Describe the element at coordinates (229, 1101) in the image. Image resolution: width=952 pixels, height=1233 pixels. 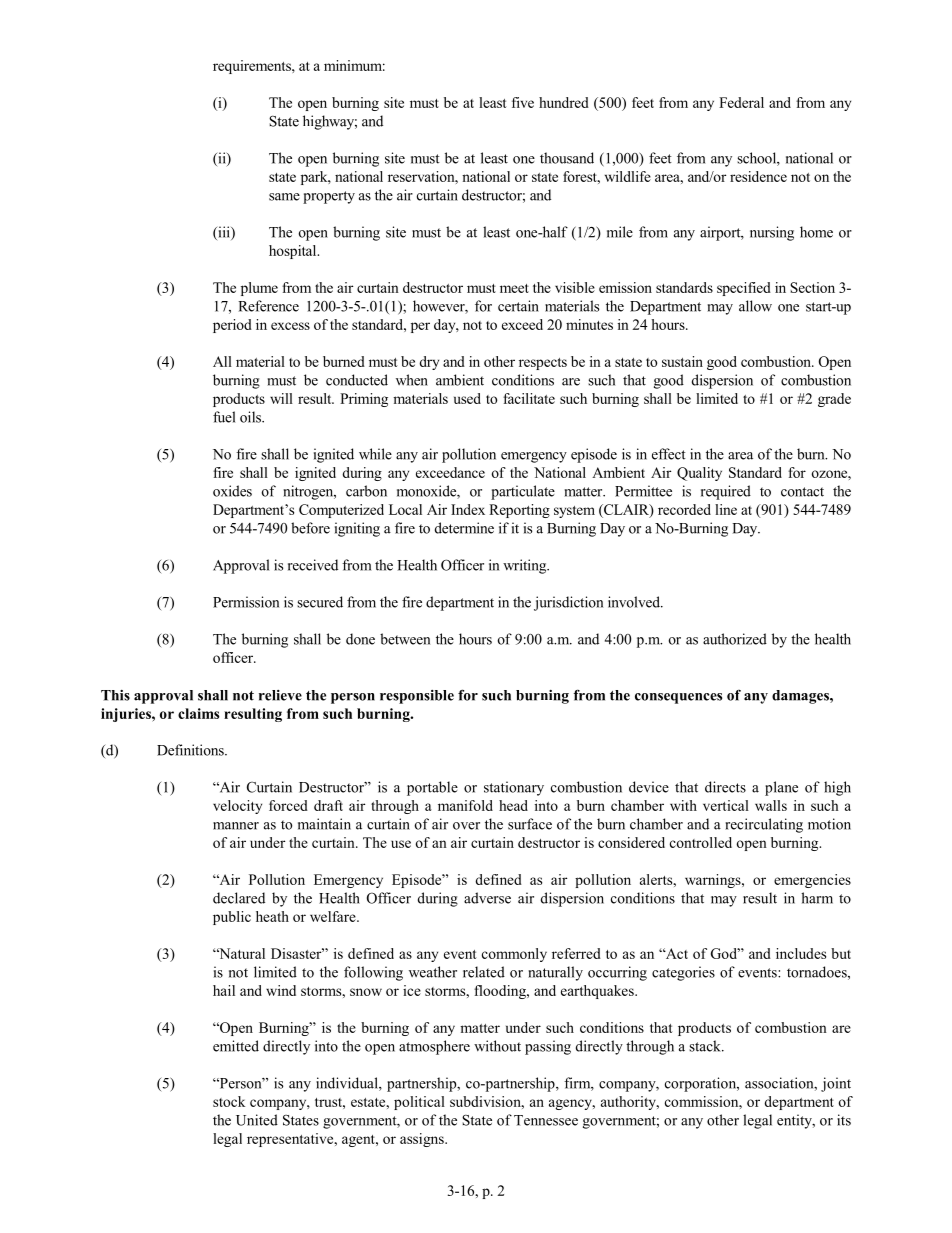
I see `stock` at that location.
